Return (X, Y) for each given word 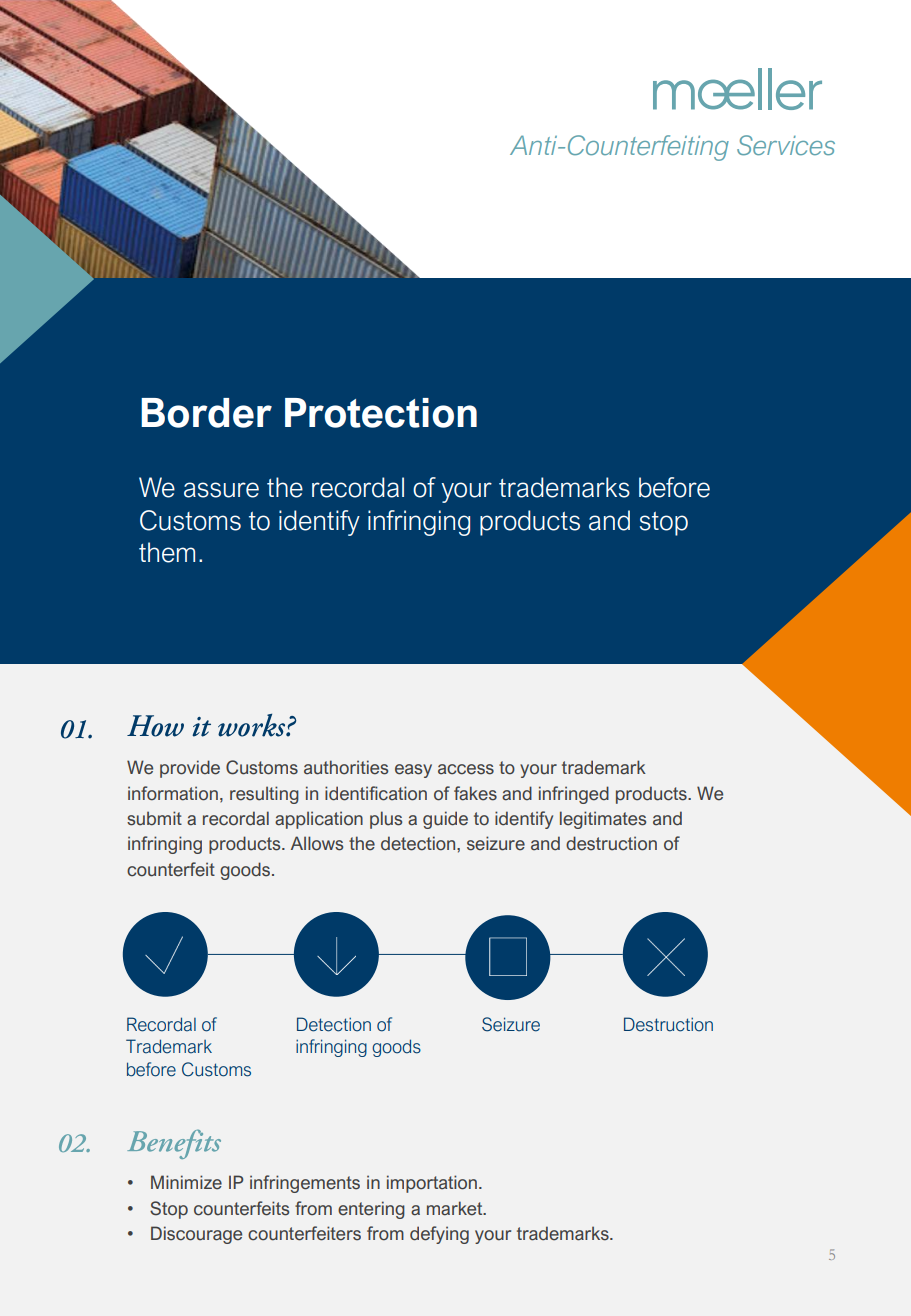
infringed (574, 795)
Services (786, 145)
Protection (381, 413)
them (167, 552)
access (466, 769)
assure (221, 490)
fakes (475, 793)
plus (386, 820)
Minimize (186, 1182)
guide (445, 820)
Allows (317, 843)
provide (190, 769)
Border (206, 413)
